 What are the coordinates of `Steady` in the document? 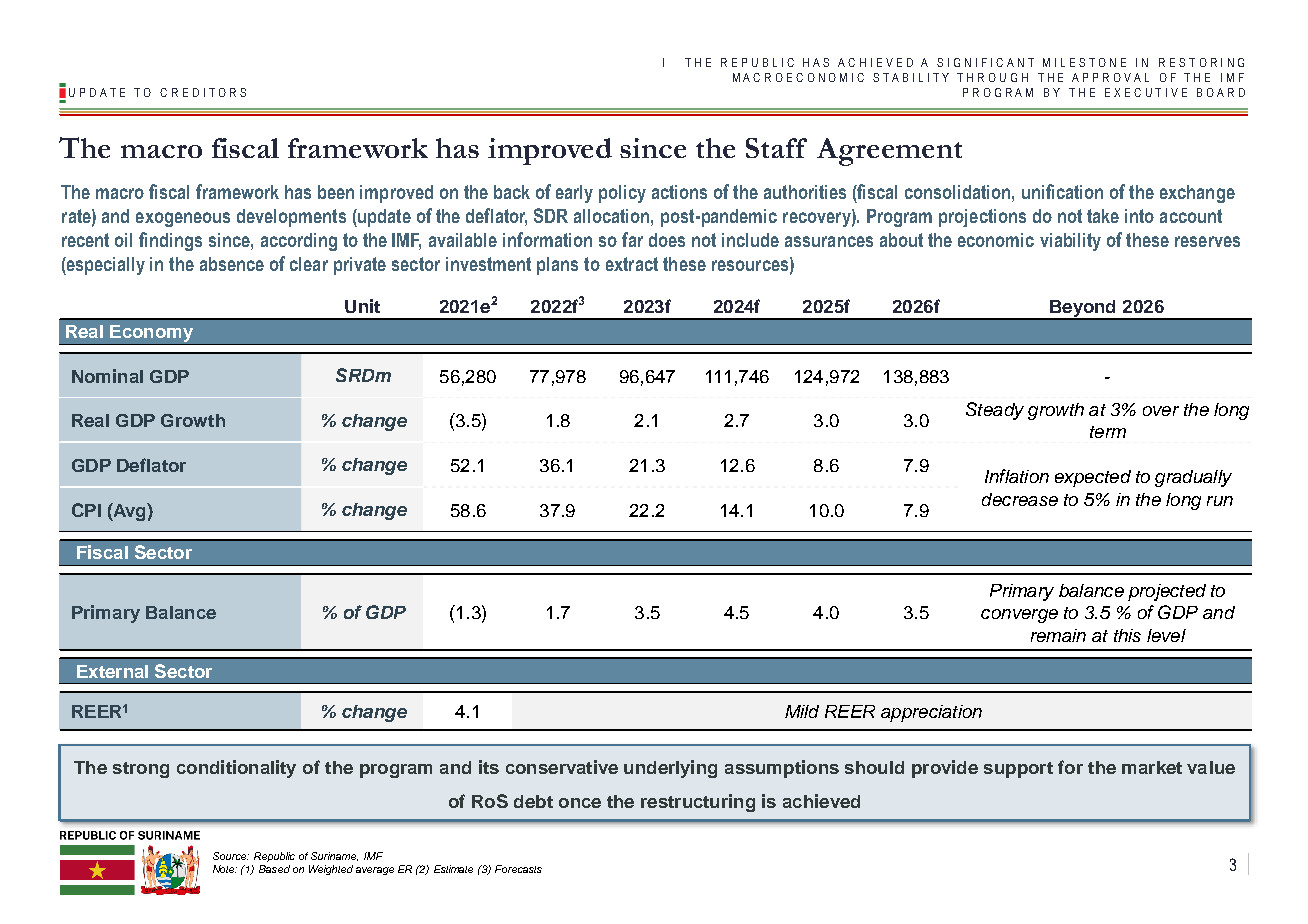 It's located at (995, 411).
